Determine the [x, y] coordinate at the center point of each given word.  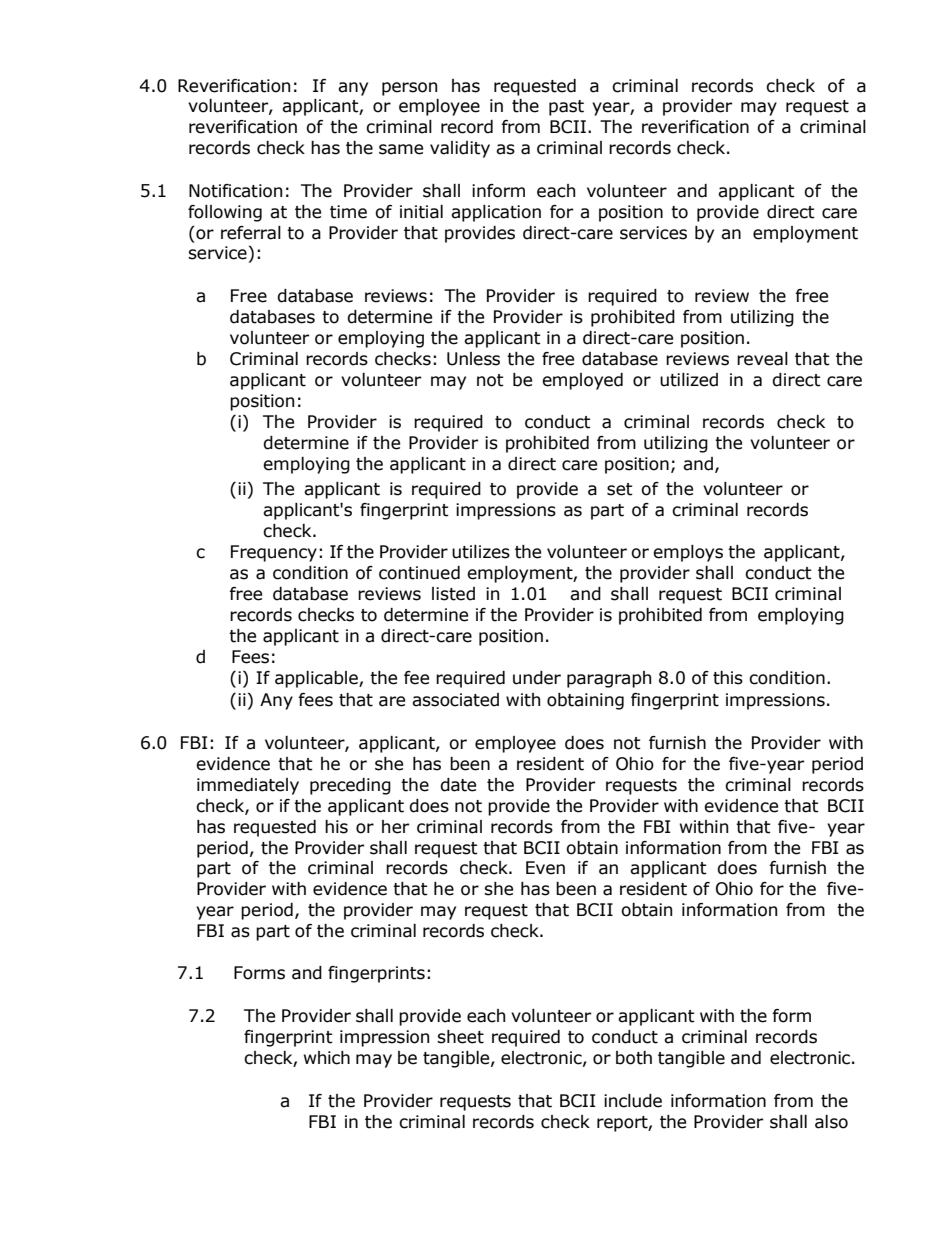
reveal [762, 359]
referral [251, 233]
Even [545, 868]
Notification [235, 191]
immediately [248, 786]
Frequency [274, 553]
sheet [460, 1037]
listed [453, 594]
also [831, 1122]
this [728, 678]
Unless [473, 359]
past [566, 108]
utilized [689, 380]
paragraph [609, 679]
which [327, 1058]
